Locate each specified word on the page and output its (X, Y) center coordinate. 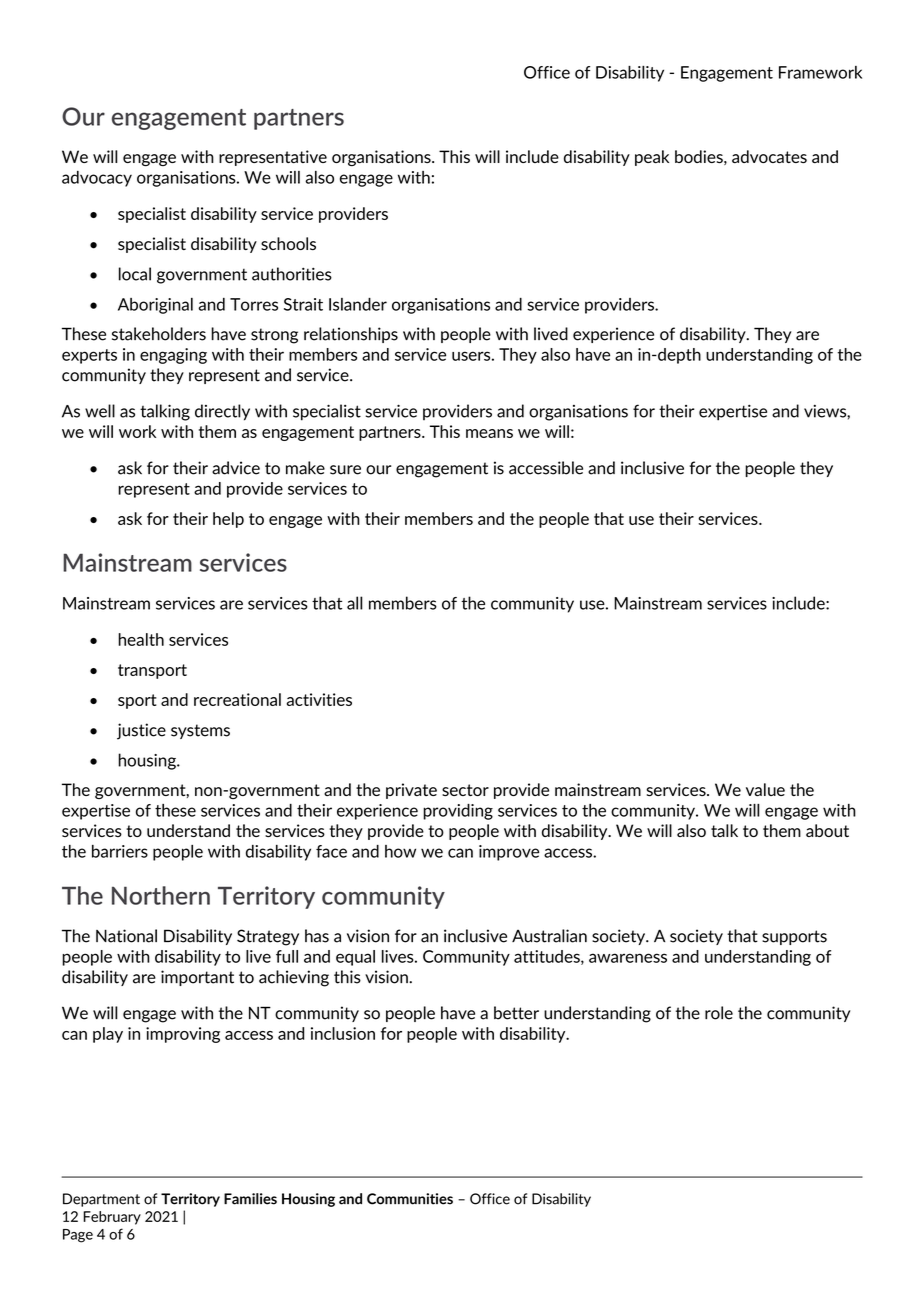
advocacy (97, 179)
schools (288, 243)
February (112, 1218)
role (719, 1013)
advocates (769, 156)
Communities (410, 1199)
